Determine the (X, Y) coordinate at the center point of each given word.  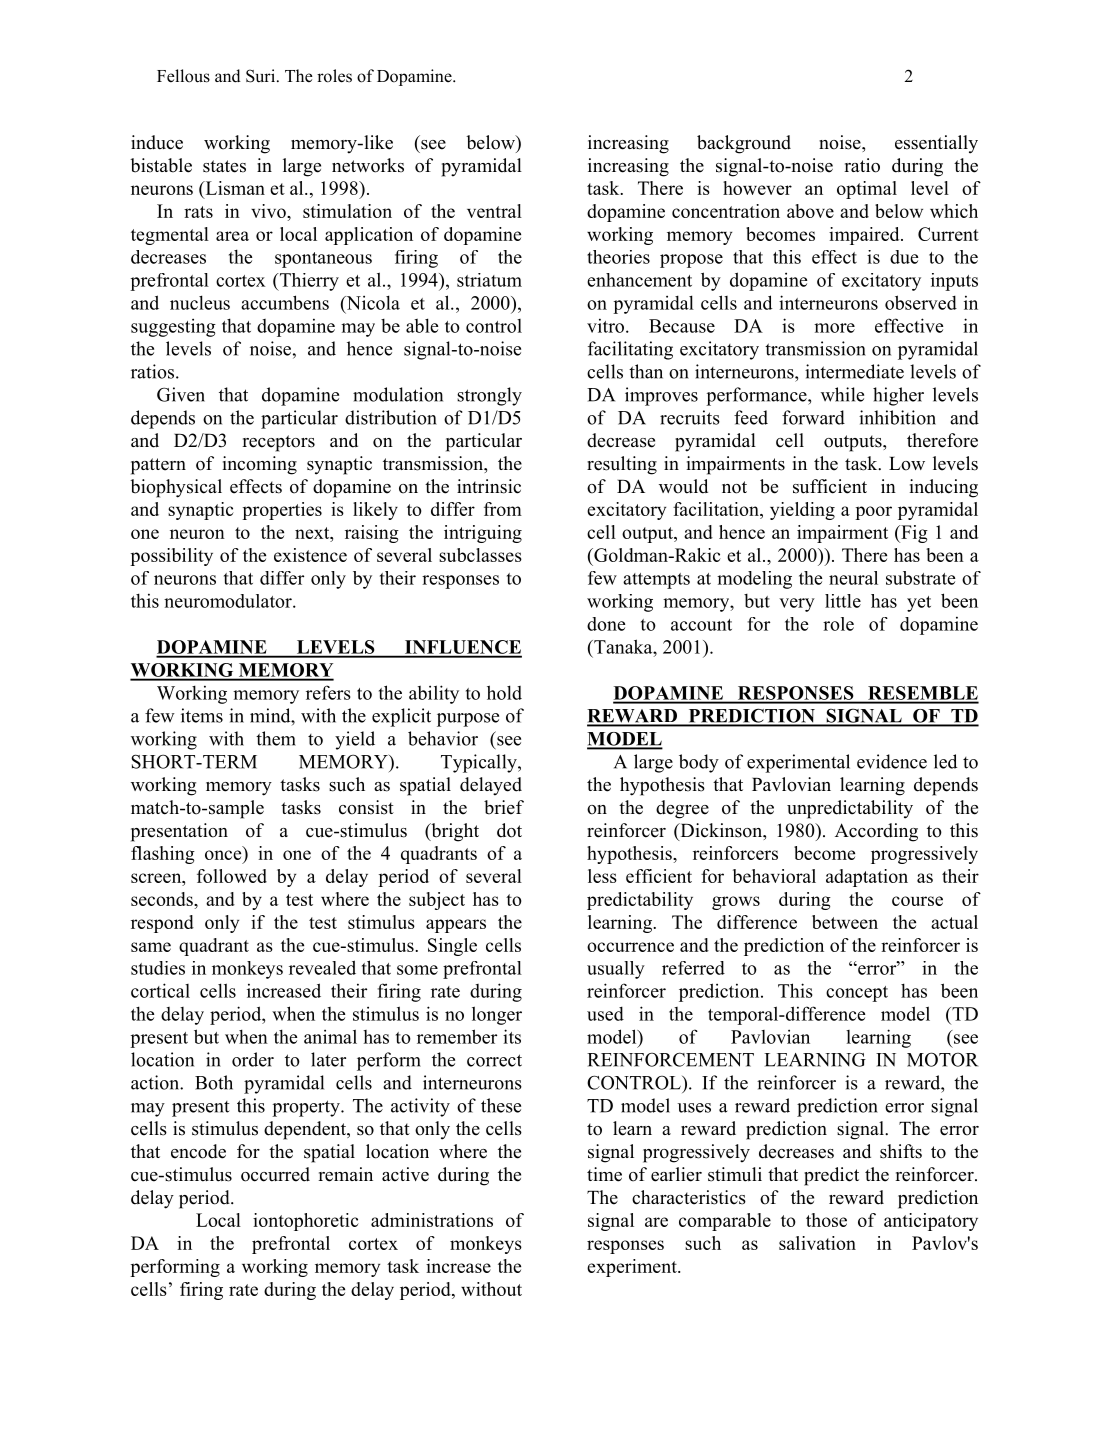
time (604, 1174)
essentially (936, 144)
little (843, 601)
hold (504, 692)
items (202, 715)
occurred (275, 1174)
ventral (494, 211)
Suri (260, 76)
